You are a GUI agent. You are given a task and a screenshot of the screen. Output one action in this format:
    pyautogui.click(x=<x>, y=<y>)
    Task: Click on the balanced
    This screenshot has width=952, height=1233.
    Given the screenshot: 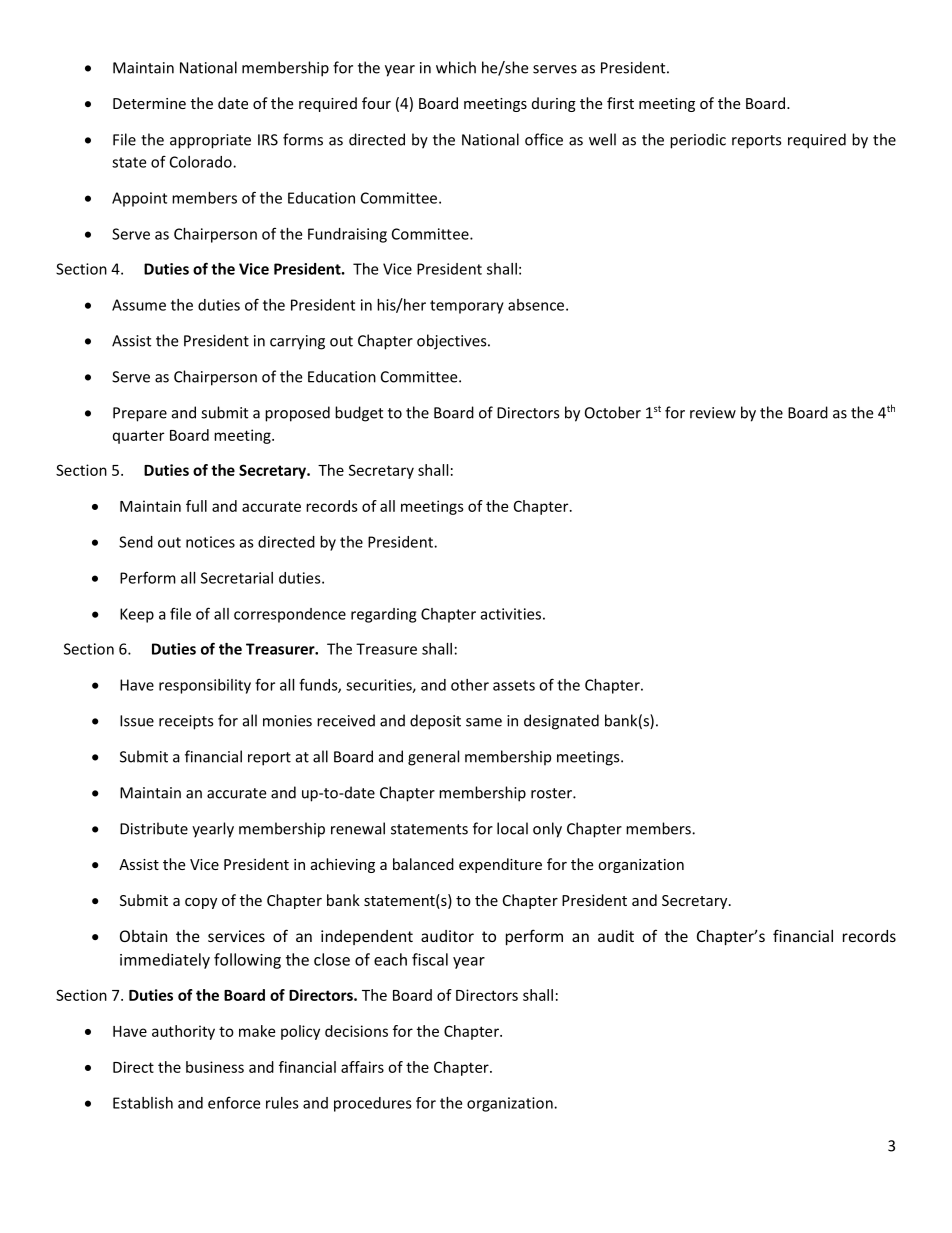 What is the action you would take?
    pyautogui.click(x=423, y=864)
